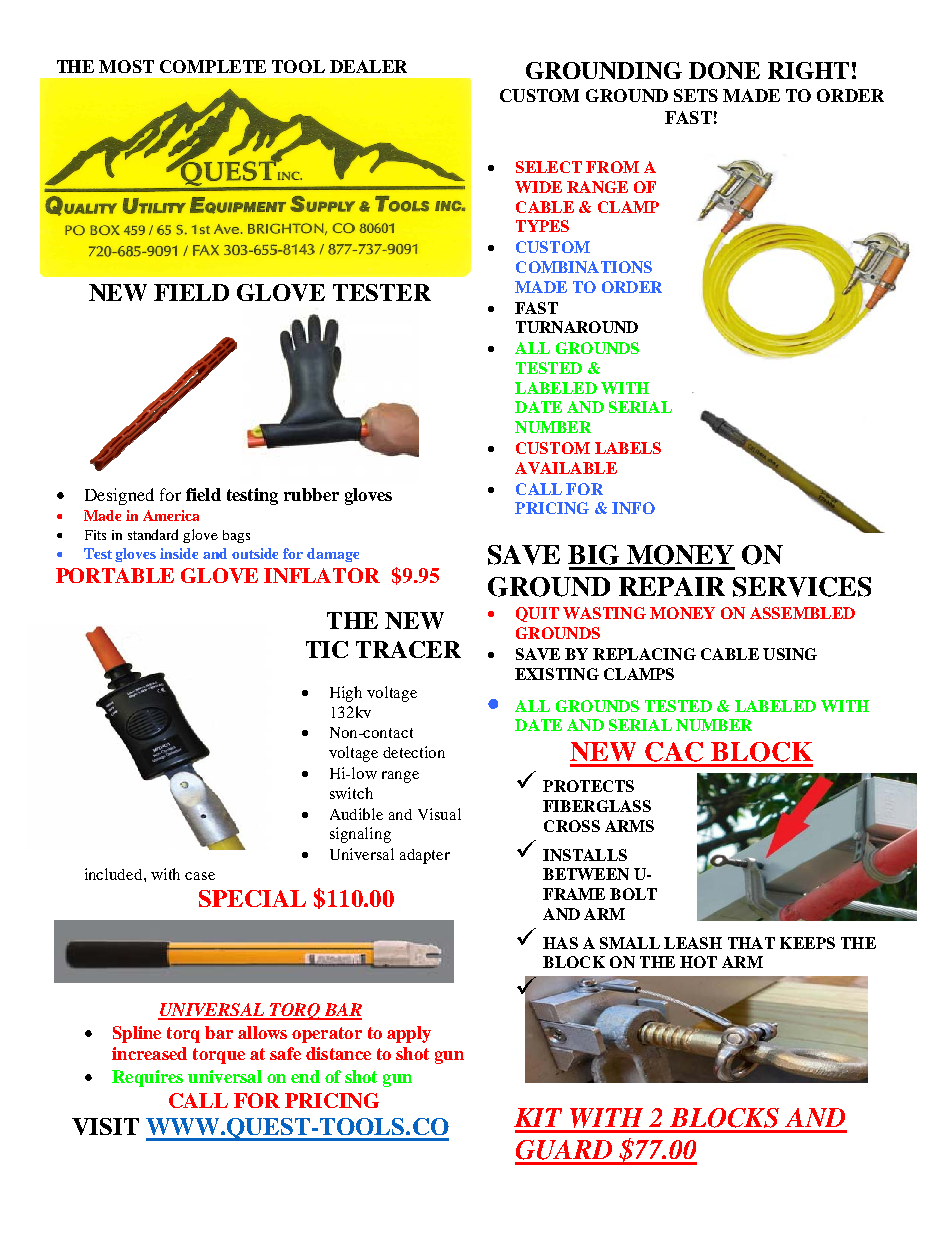 This screenshot has height=1233, width=952. What do you see at coordinates (408, 649) in the screenshot?
I see `TRACER` at bounding box center [408, 649].
